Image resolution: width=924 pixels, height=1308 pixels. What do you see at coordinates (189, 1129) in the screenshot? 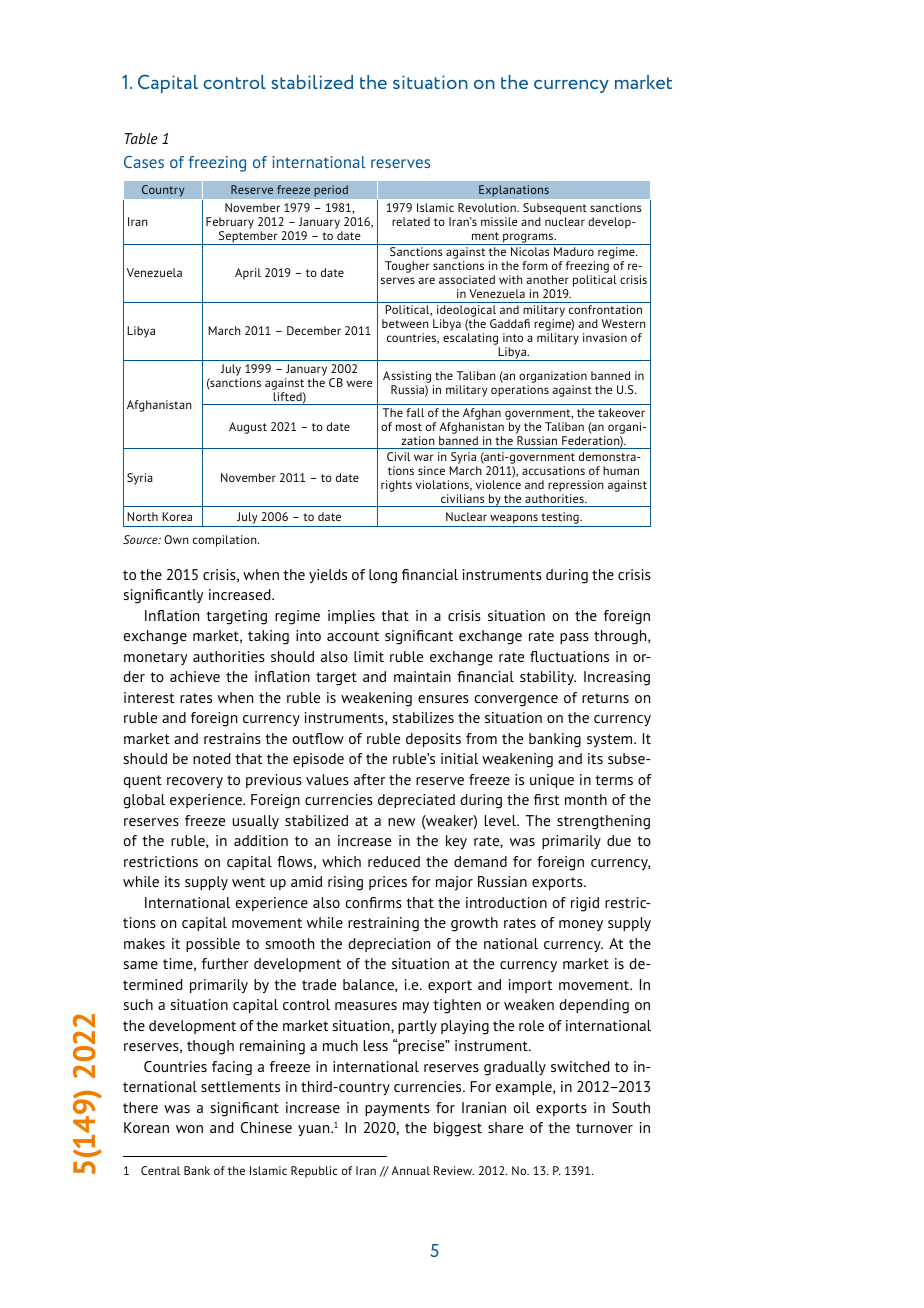
I see `won` at bounding box center [189, 1129].
